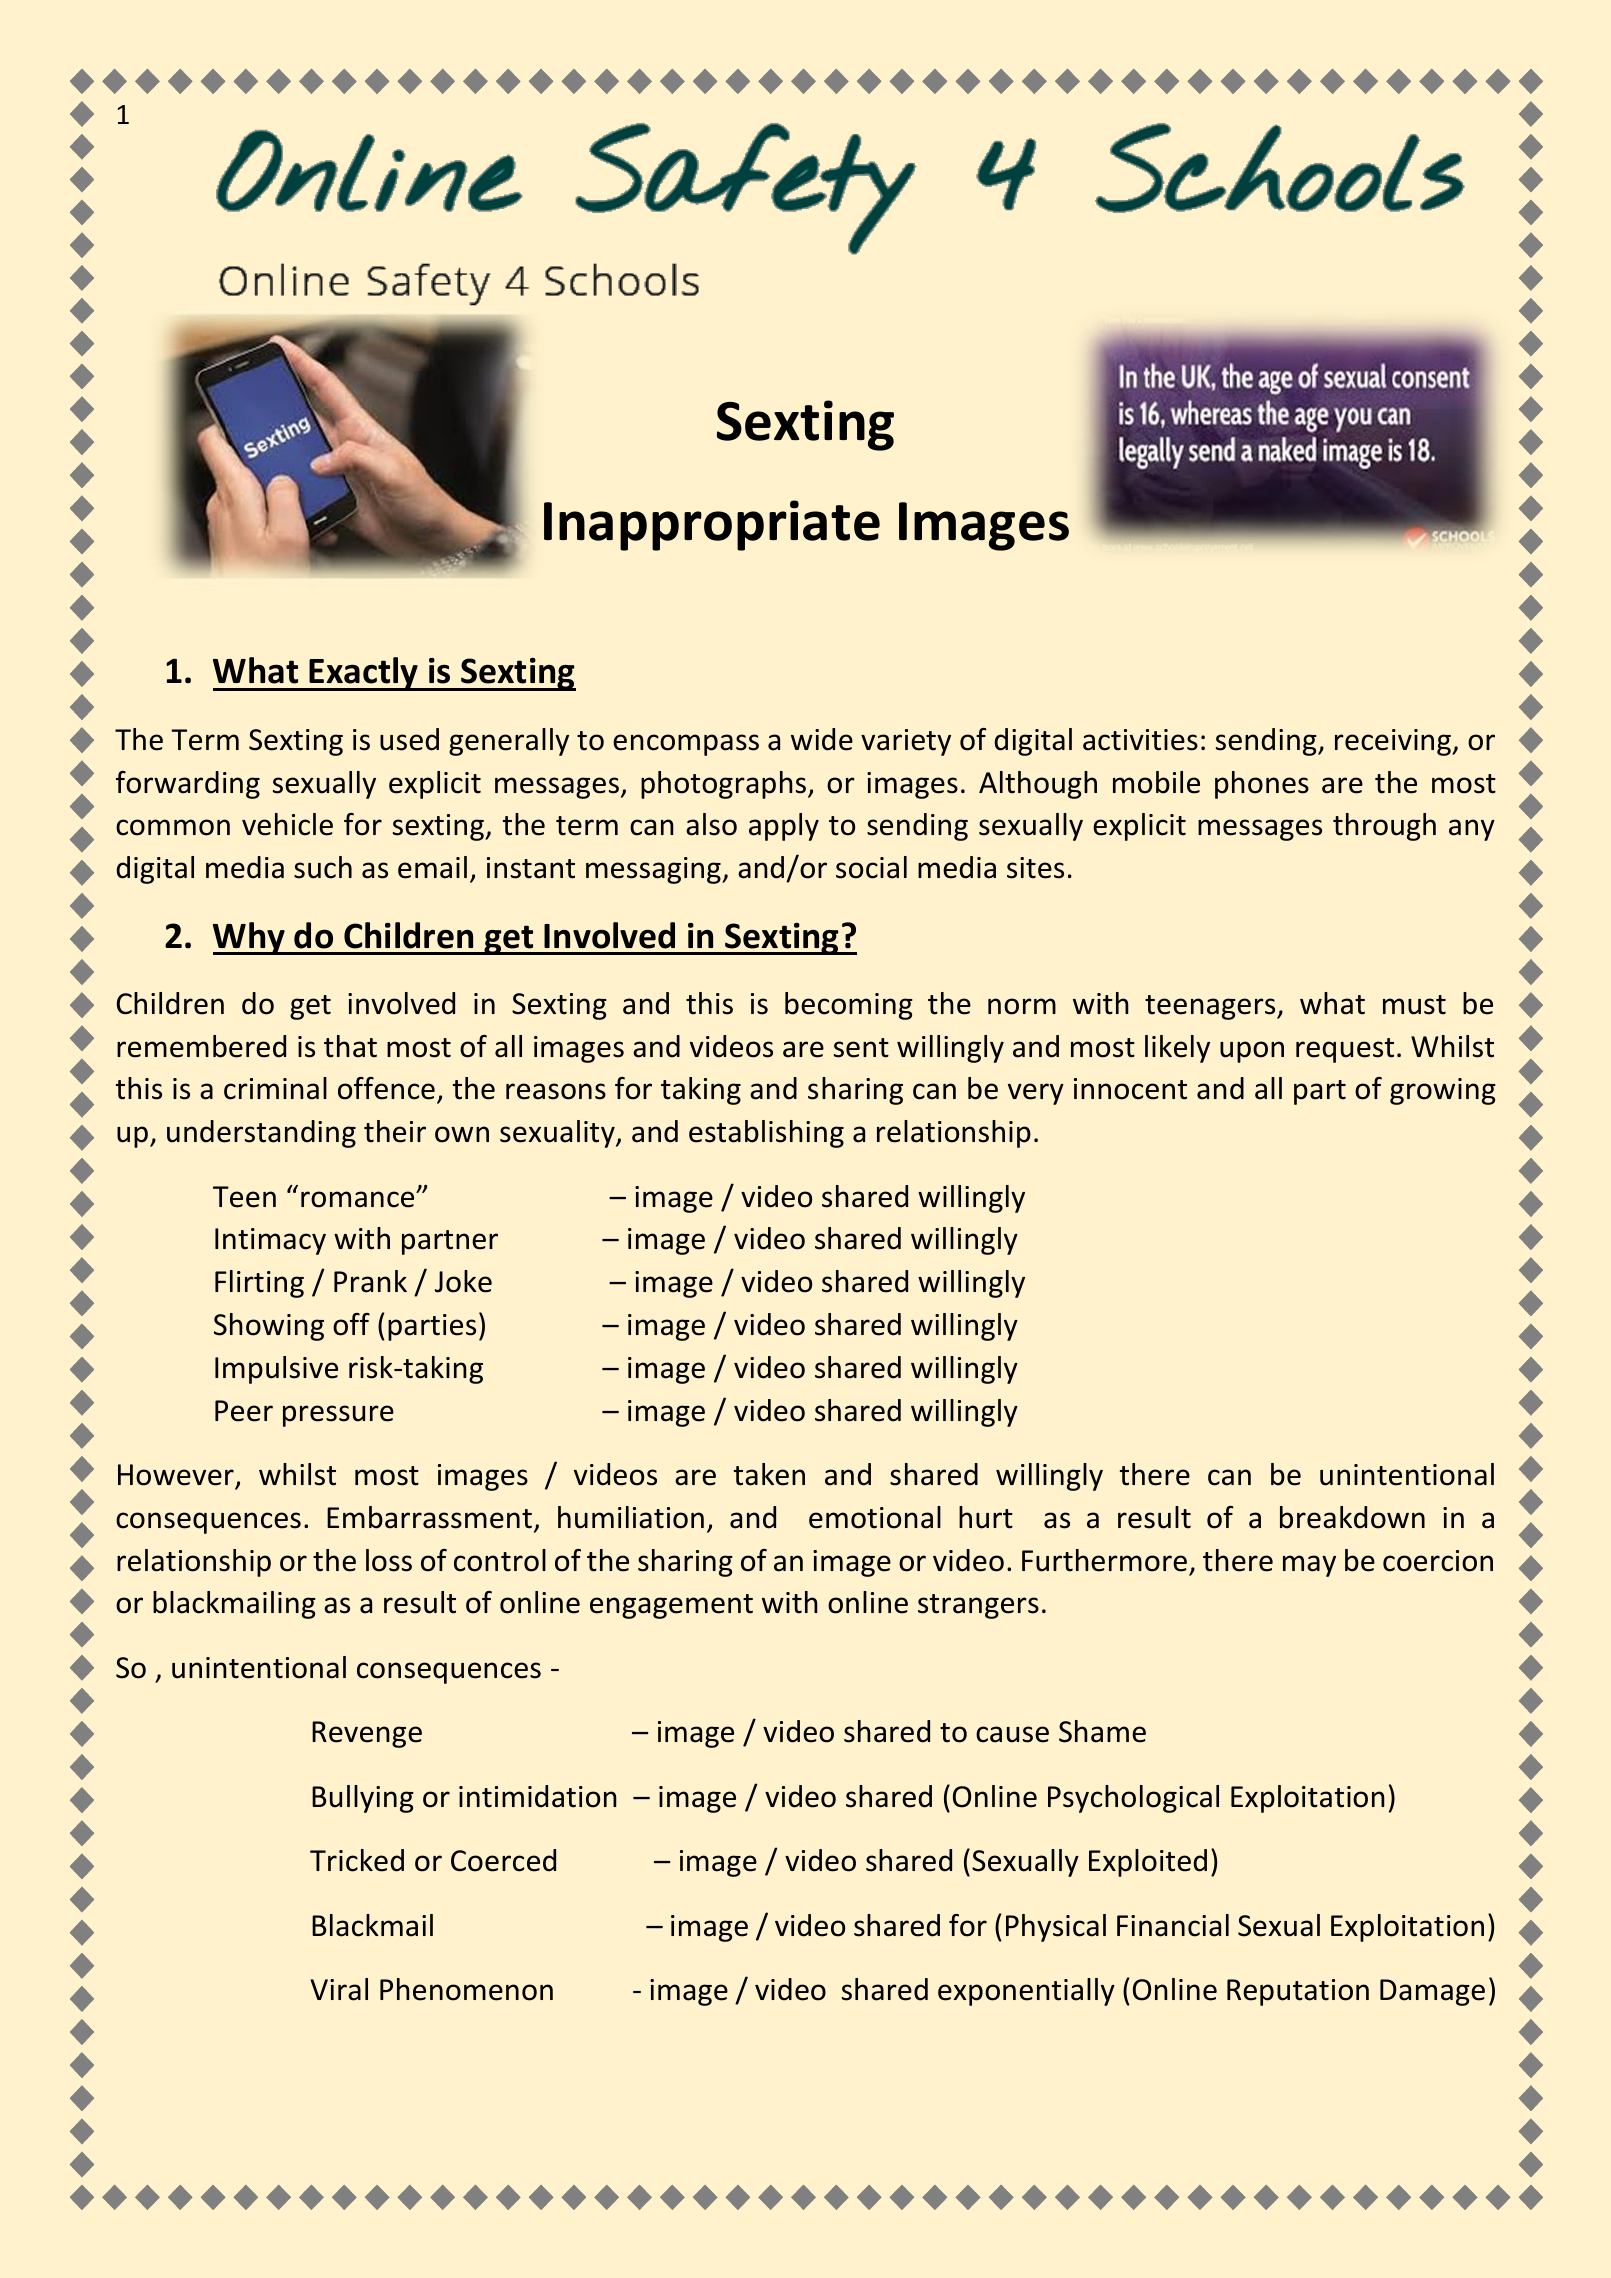 This document has height=2278, width=1611. I want to click on Reputation, so click(1298, 1992).
